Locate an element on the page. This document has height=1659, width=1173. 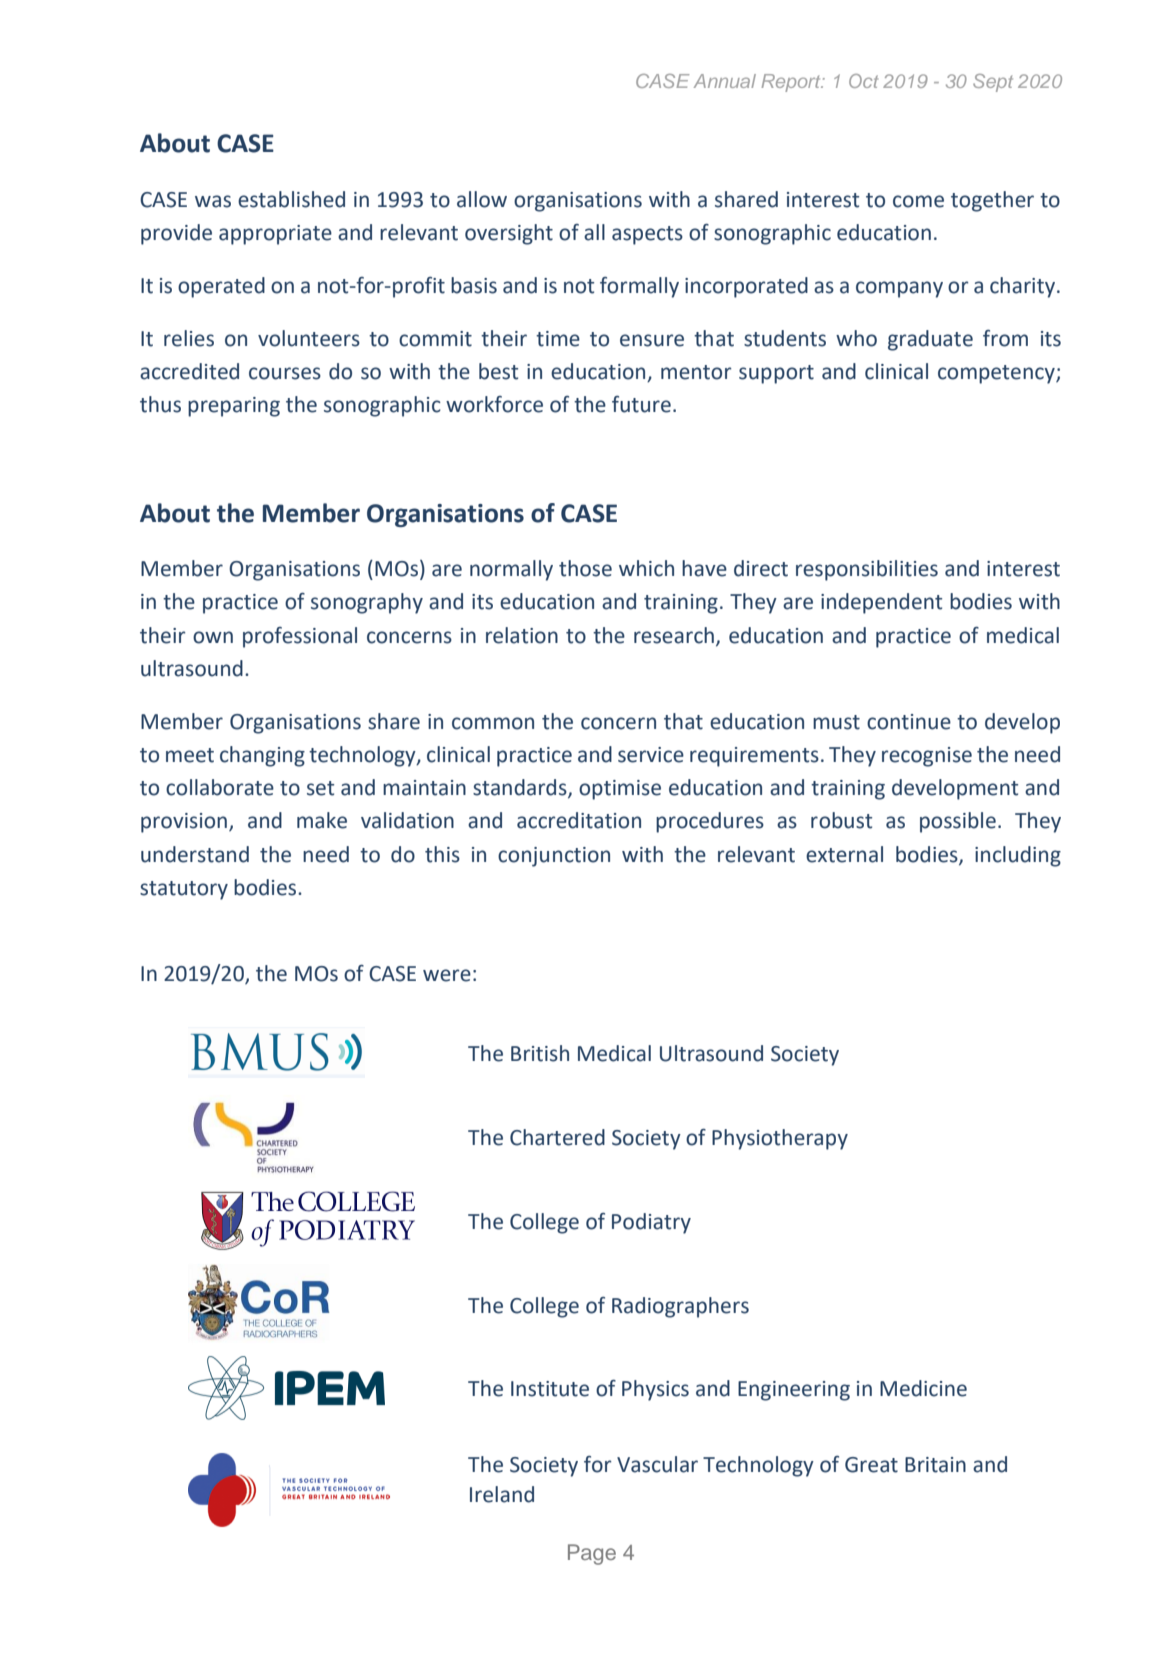
Physiotherapy is located at coordinates (780, 1139).
